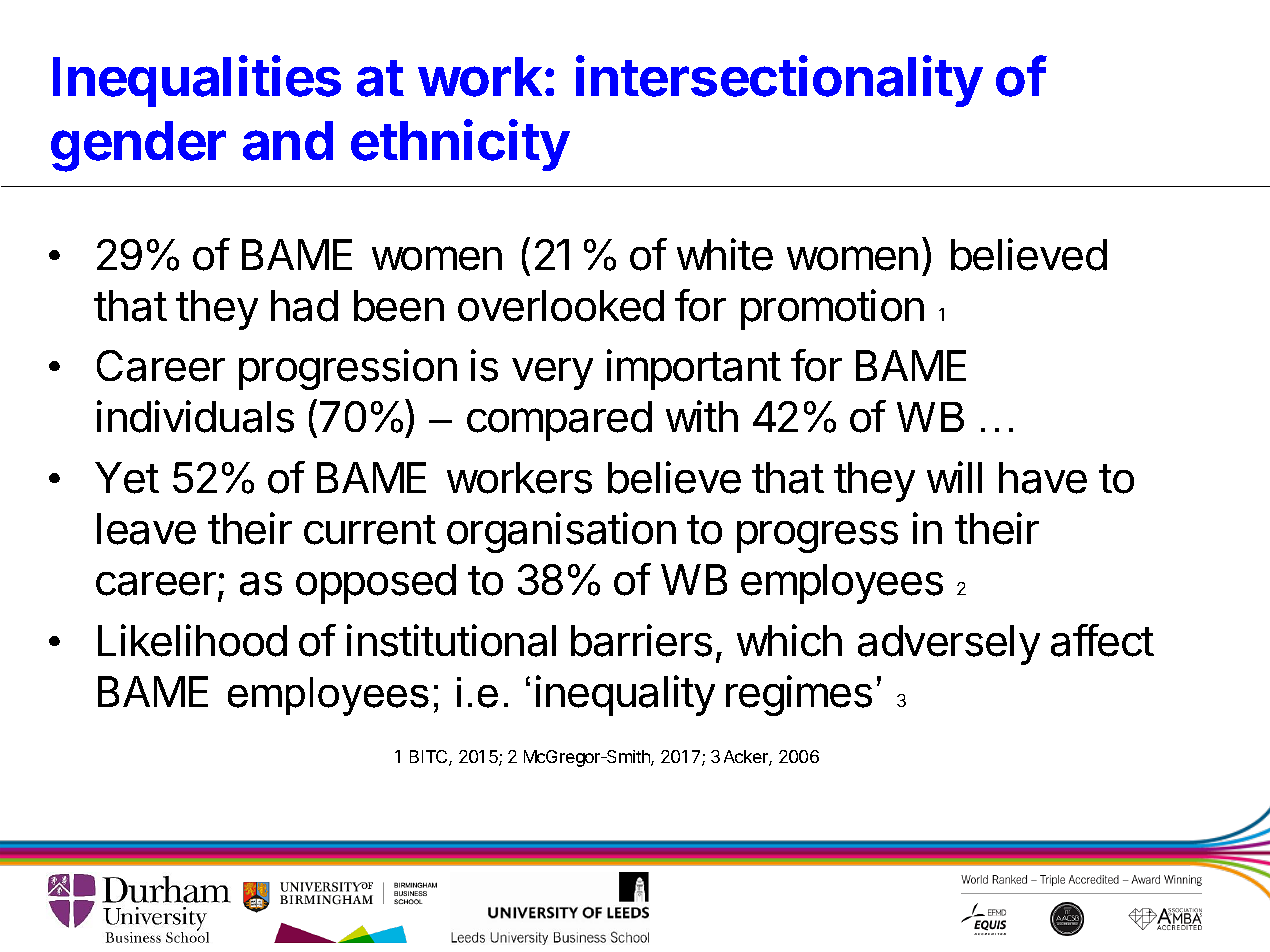 The width and height of the document is (1270, 952). I want to click on intersectionality, so click(779, 81).
